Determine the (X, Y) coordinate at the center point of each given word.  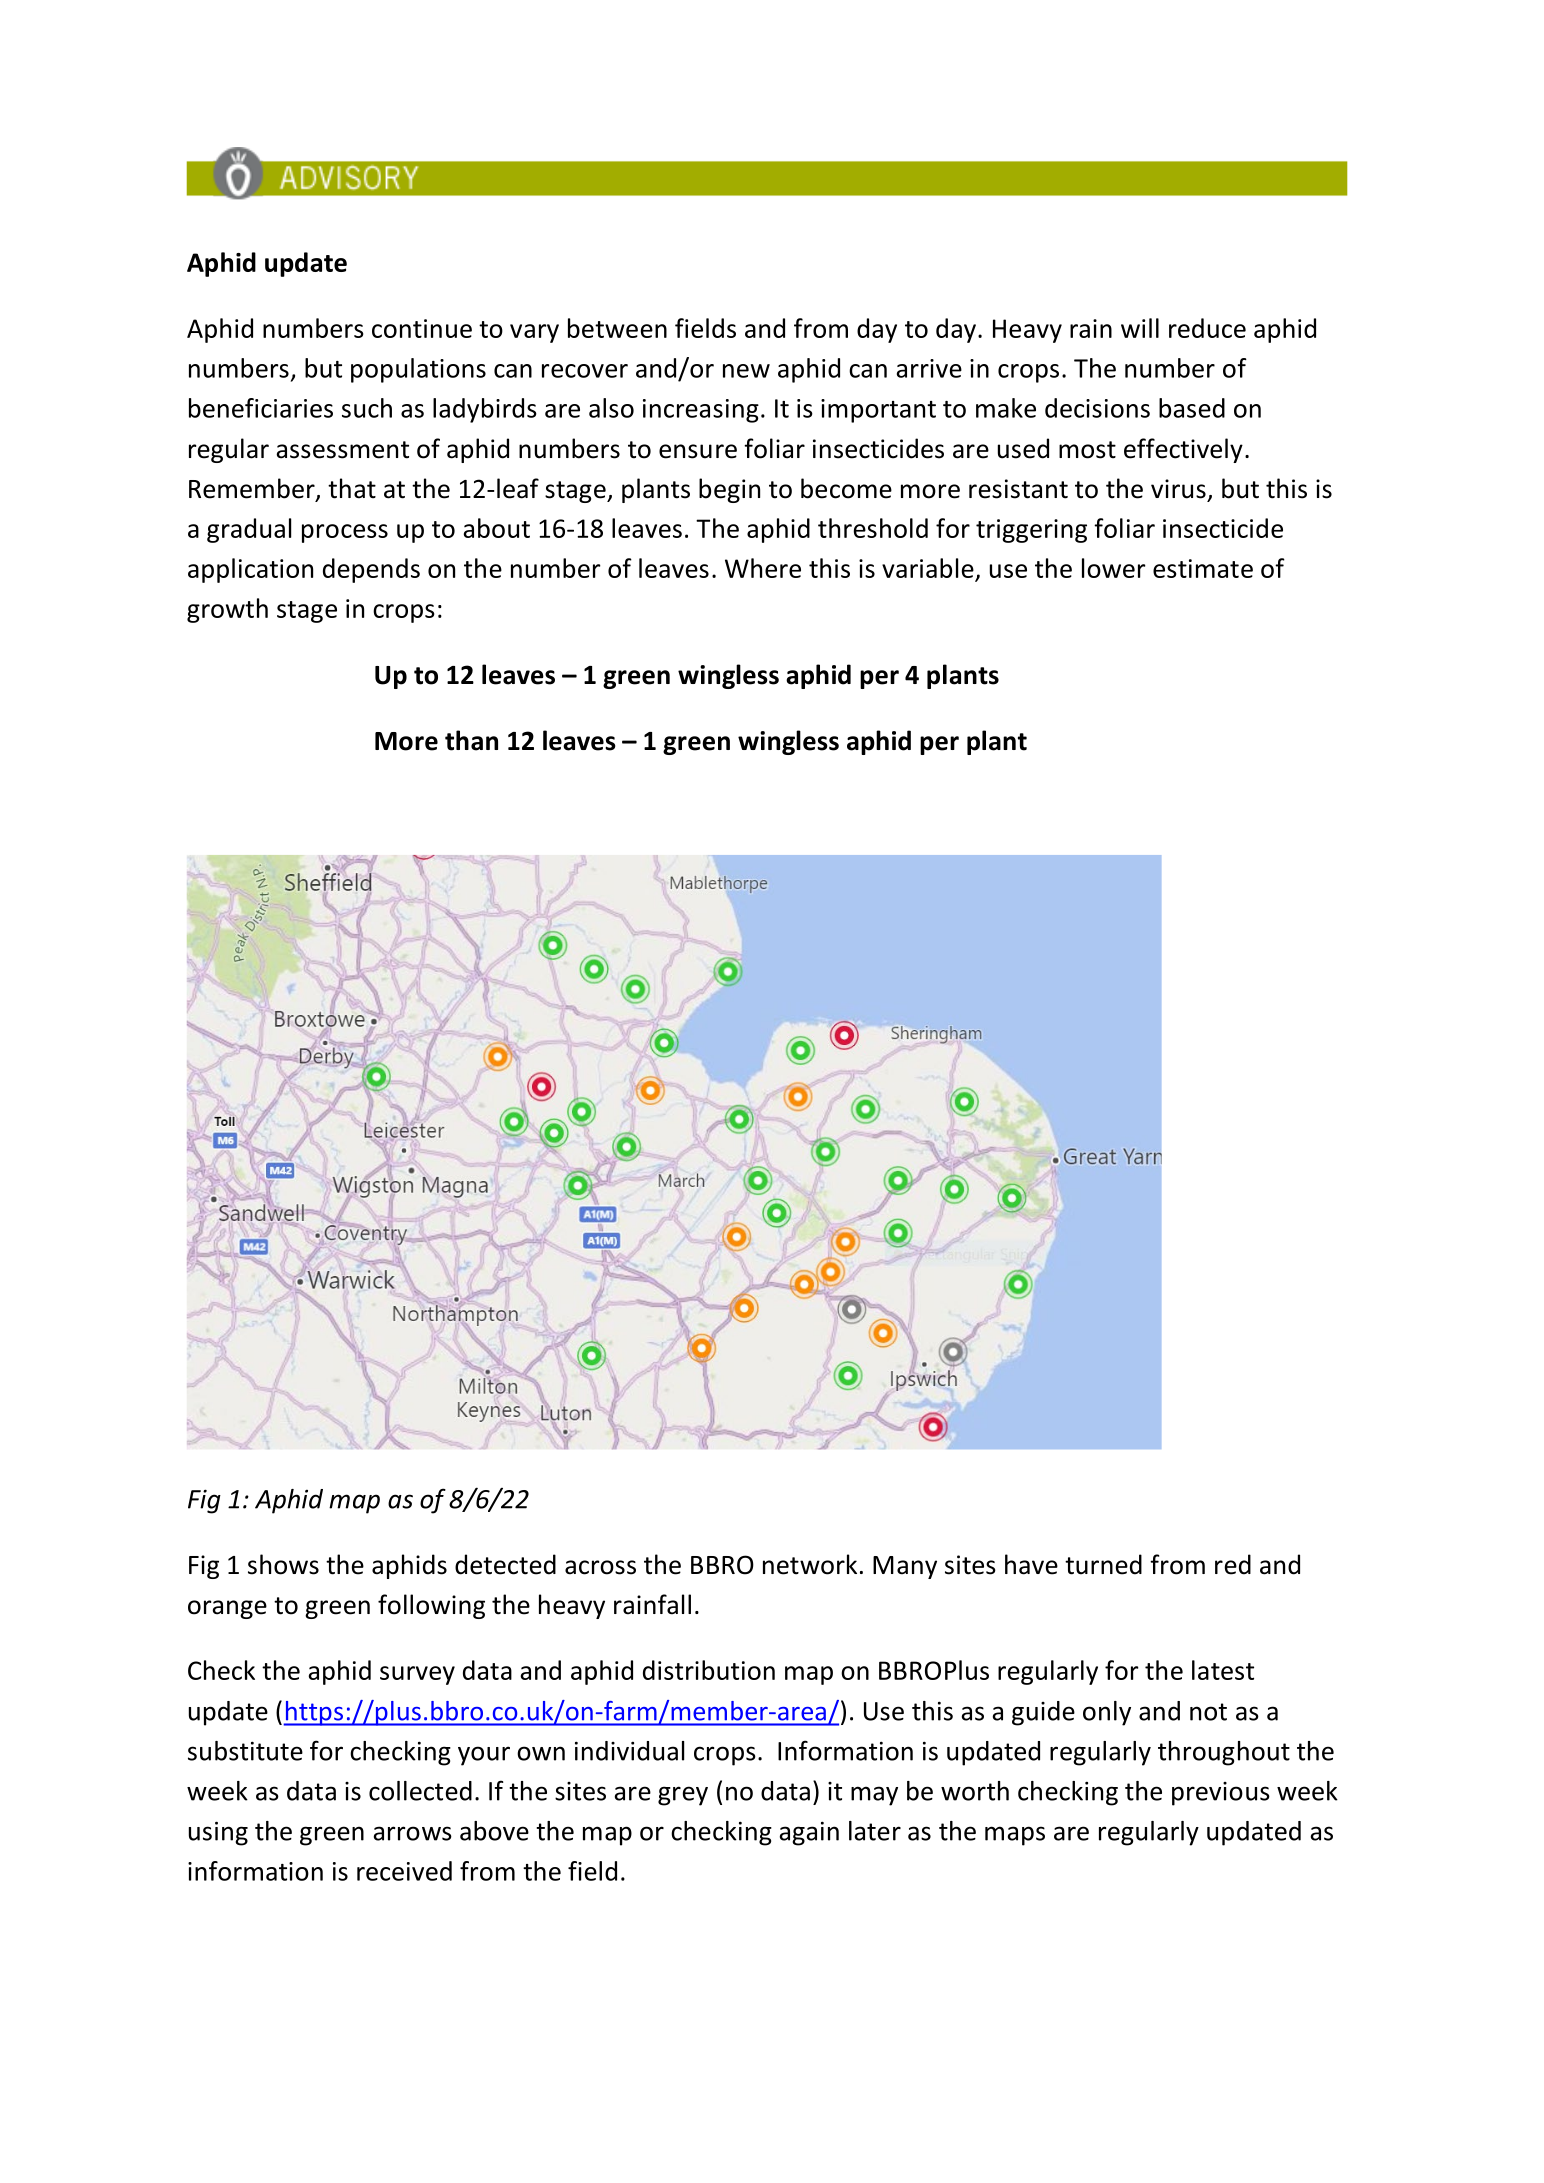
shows (283, 1564)
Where (763, 568)
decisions (1097, 408)
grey (683, 1796)
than (471, 740)
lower (1114, 568)
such (367, 408)
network (810, 1564)
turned (1103, 1564)
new (746, 371)
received (404, 1871)
